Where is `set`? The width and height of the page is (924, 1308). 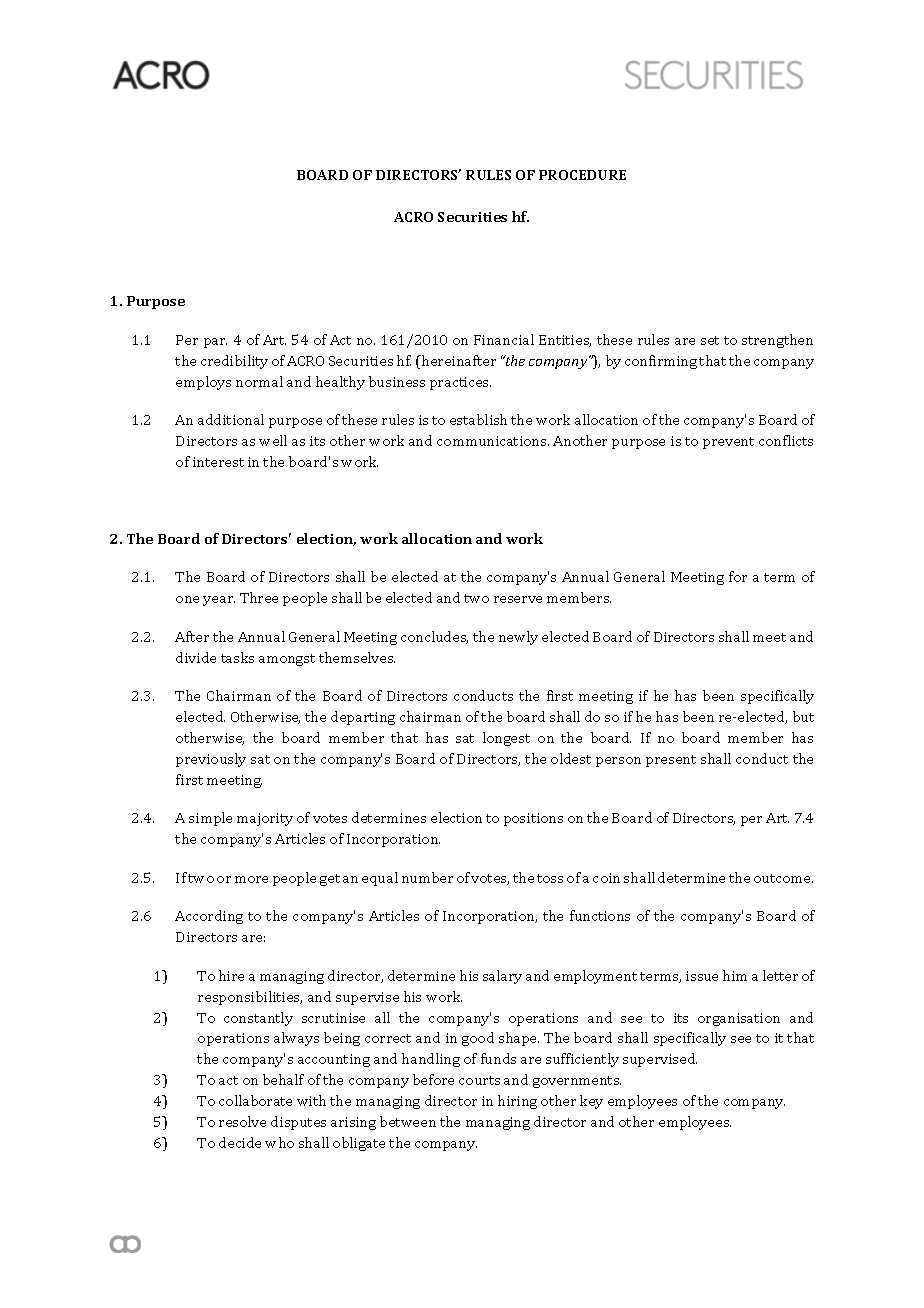 set is located at coordinates (710, 340).
